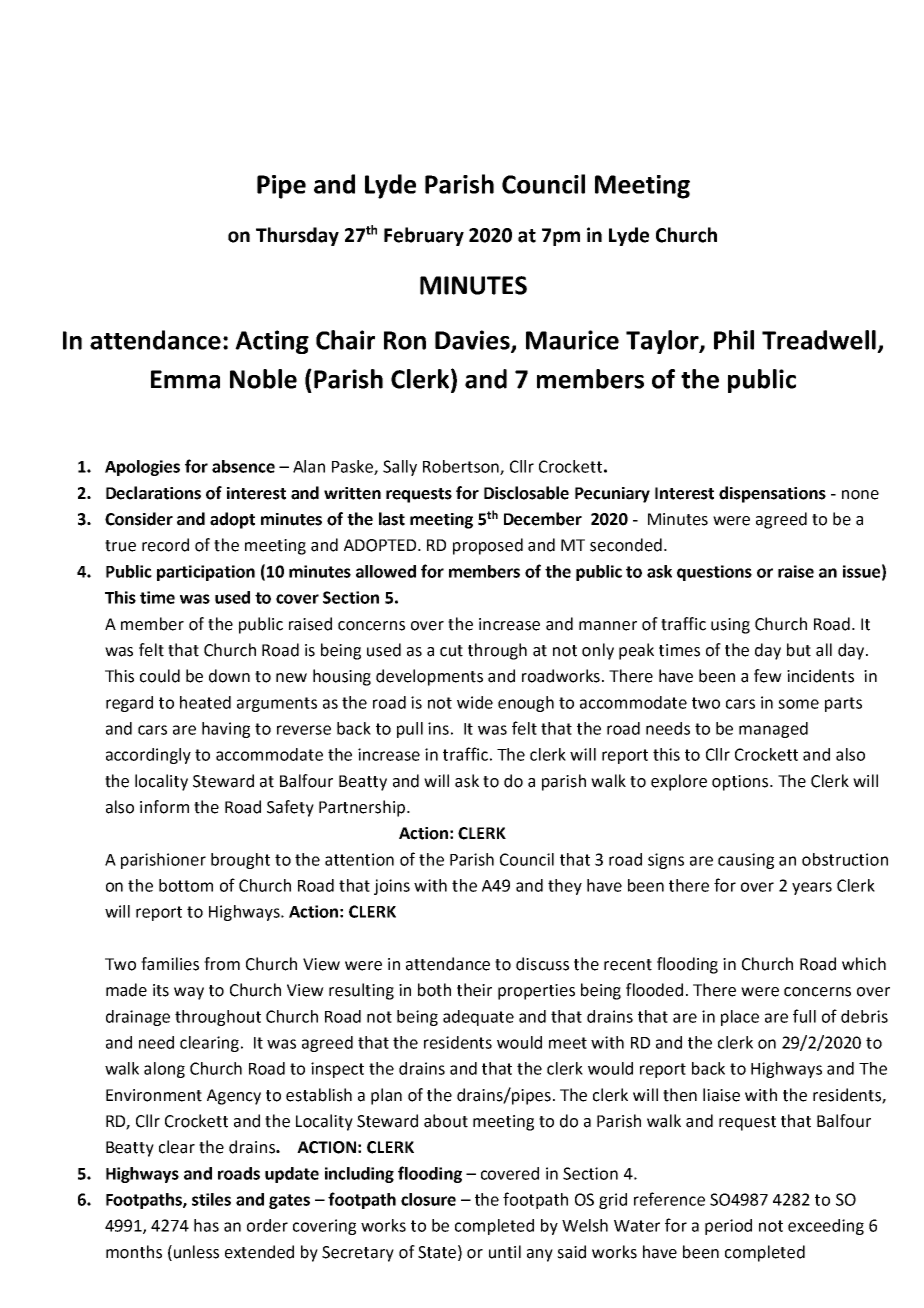 The width and height of the screenshot is (924, 1308). I want to click on wide, so click(475, 702).
